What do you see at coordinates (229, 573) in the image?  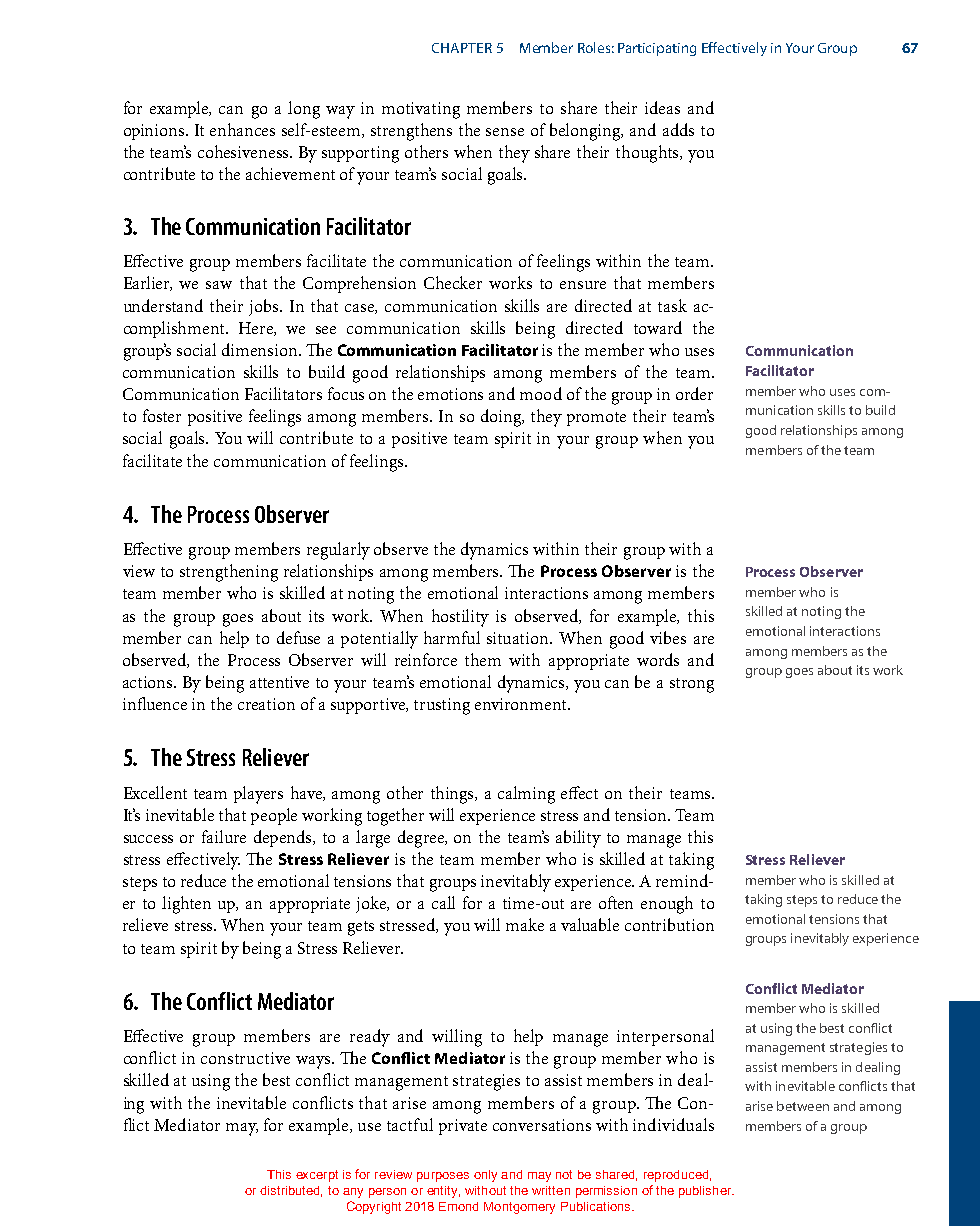 I see `strengthening` at bounding box center [229, 573].
